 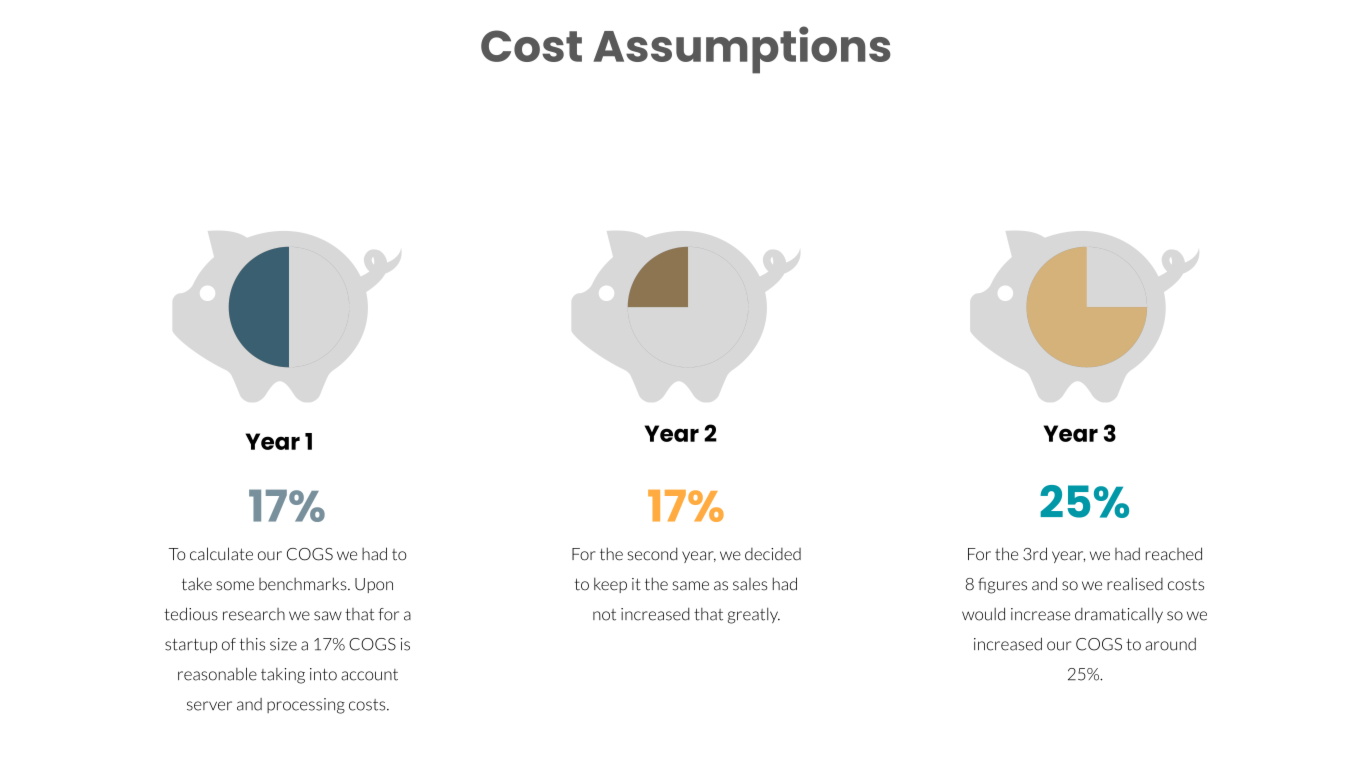 What do you see at coordinates (221, 554) in the document?
I see `calculate` at bounding box center [221, 554].
